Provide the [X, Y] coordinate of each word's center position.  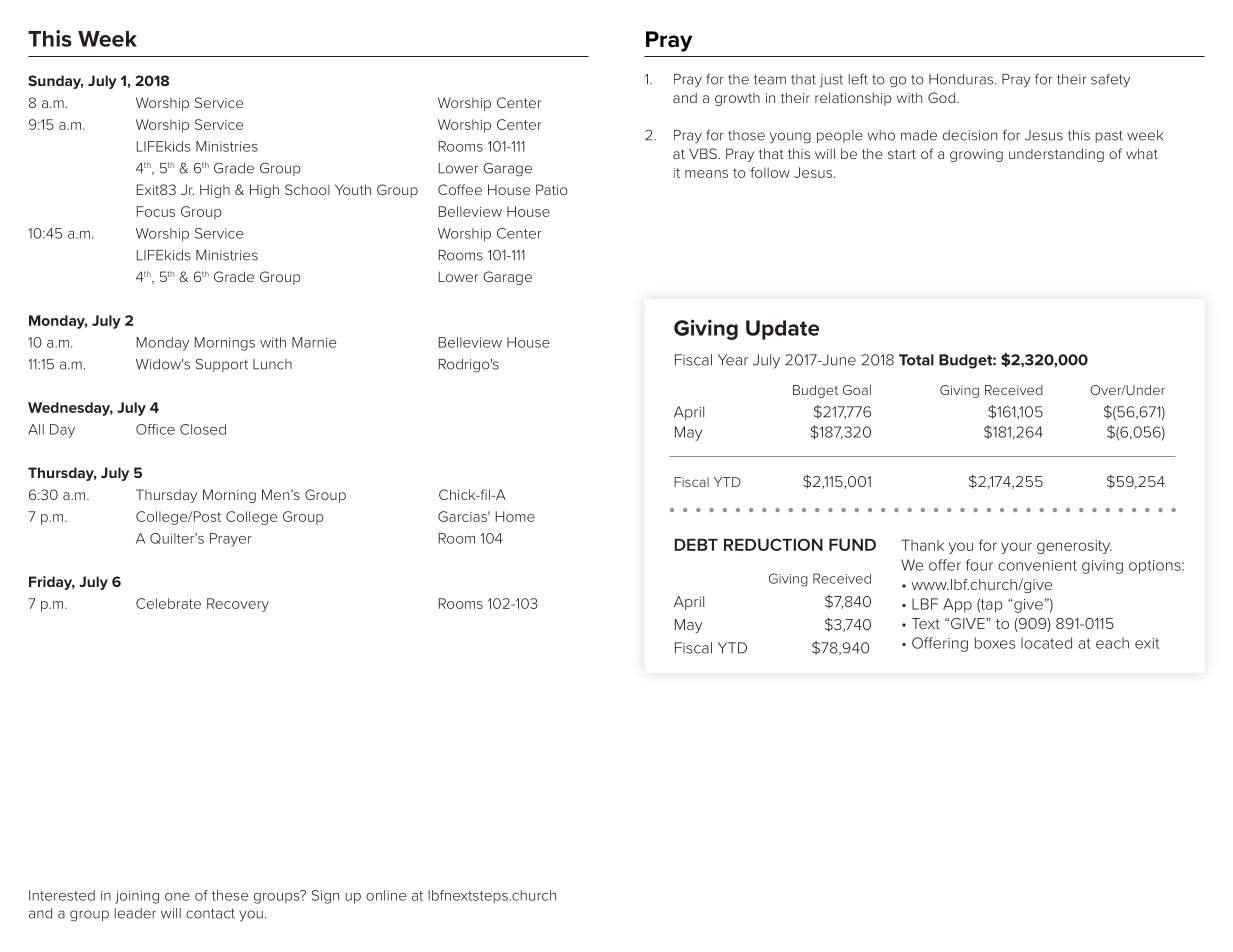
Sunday [56, 82]
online [386, 895]
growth [737, 99]
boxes [995, 643]
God [943, 97]
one [177, 897]
